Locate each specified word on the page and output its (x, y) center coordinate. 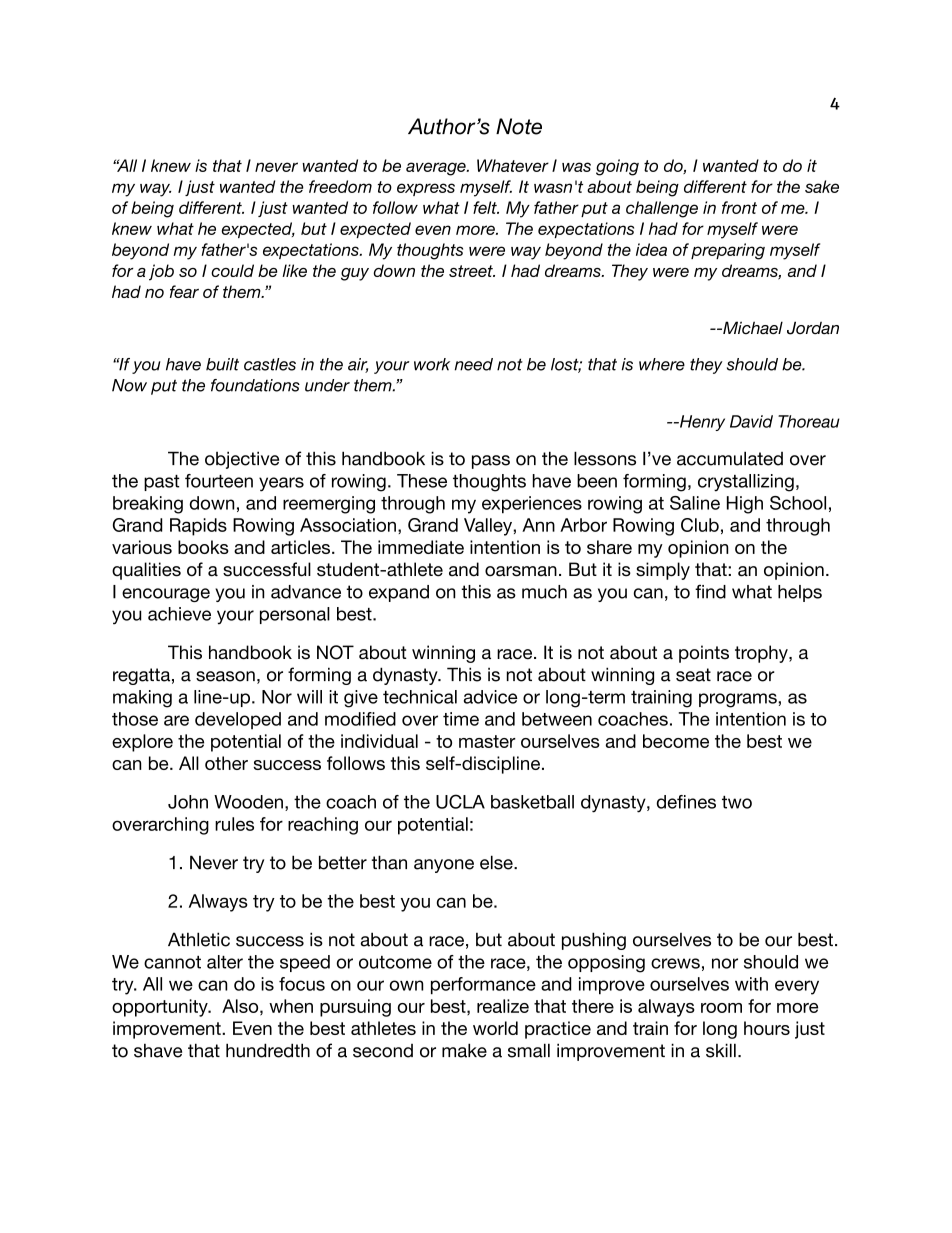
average (437, 169)
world (495, 1028)
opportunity (161, 1008)
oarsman (521, 571)
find (710, 591)
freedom (340, 186)
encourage (166, 595)
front (739, 207)
